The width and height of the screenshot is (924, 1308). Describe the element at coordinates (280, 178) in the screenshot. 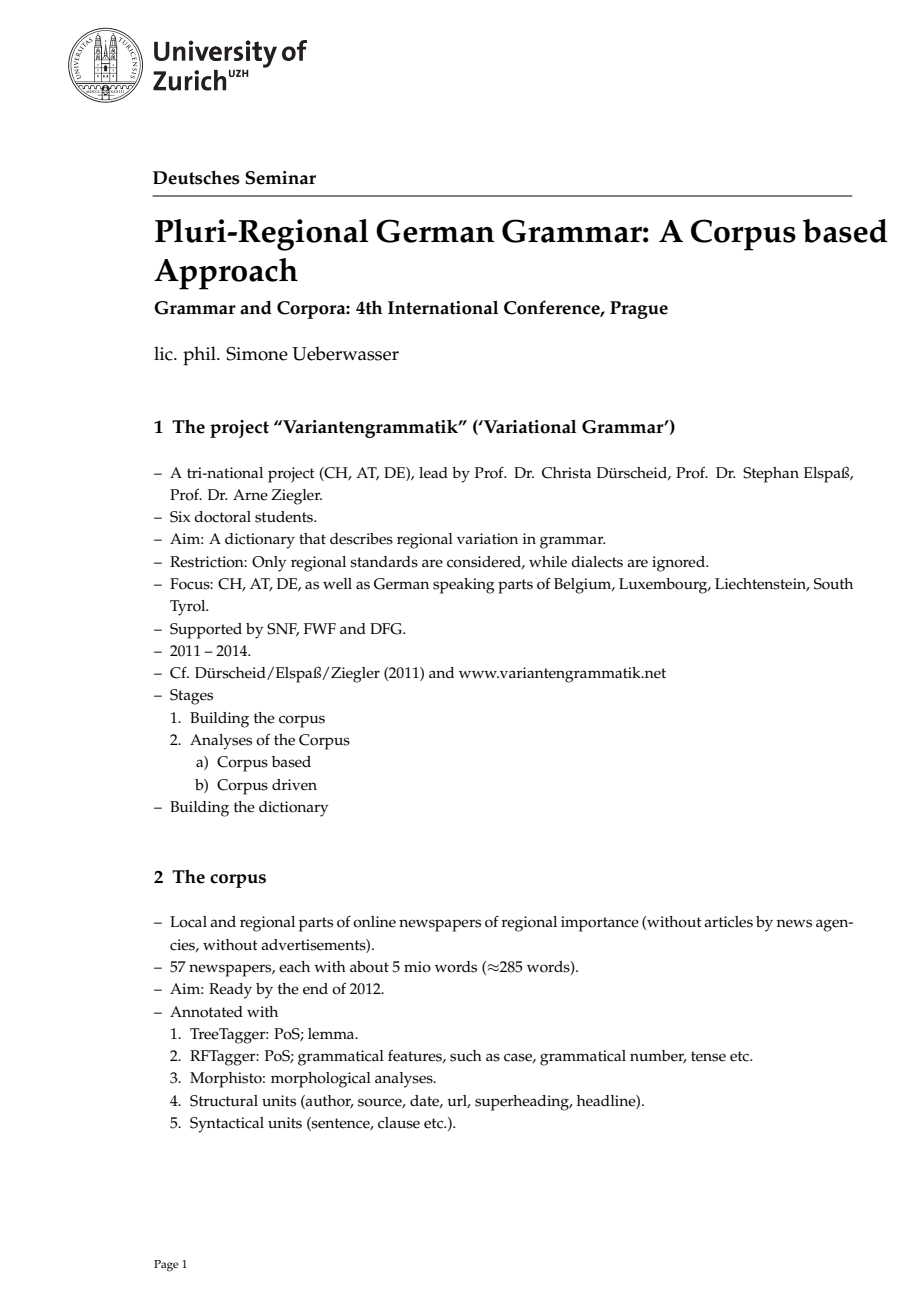

I see `Seminar` at that location.
